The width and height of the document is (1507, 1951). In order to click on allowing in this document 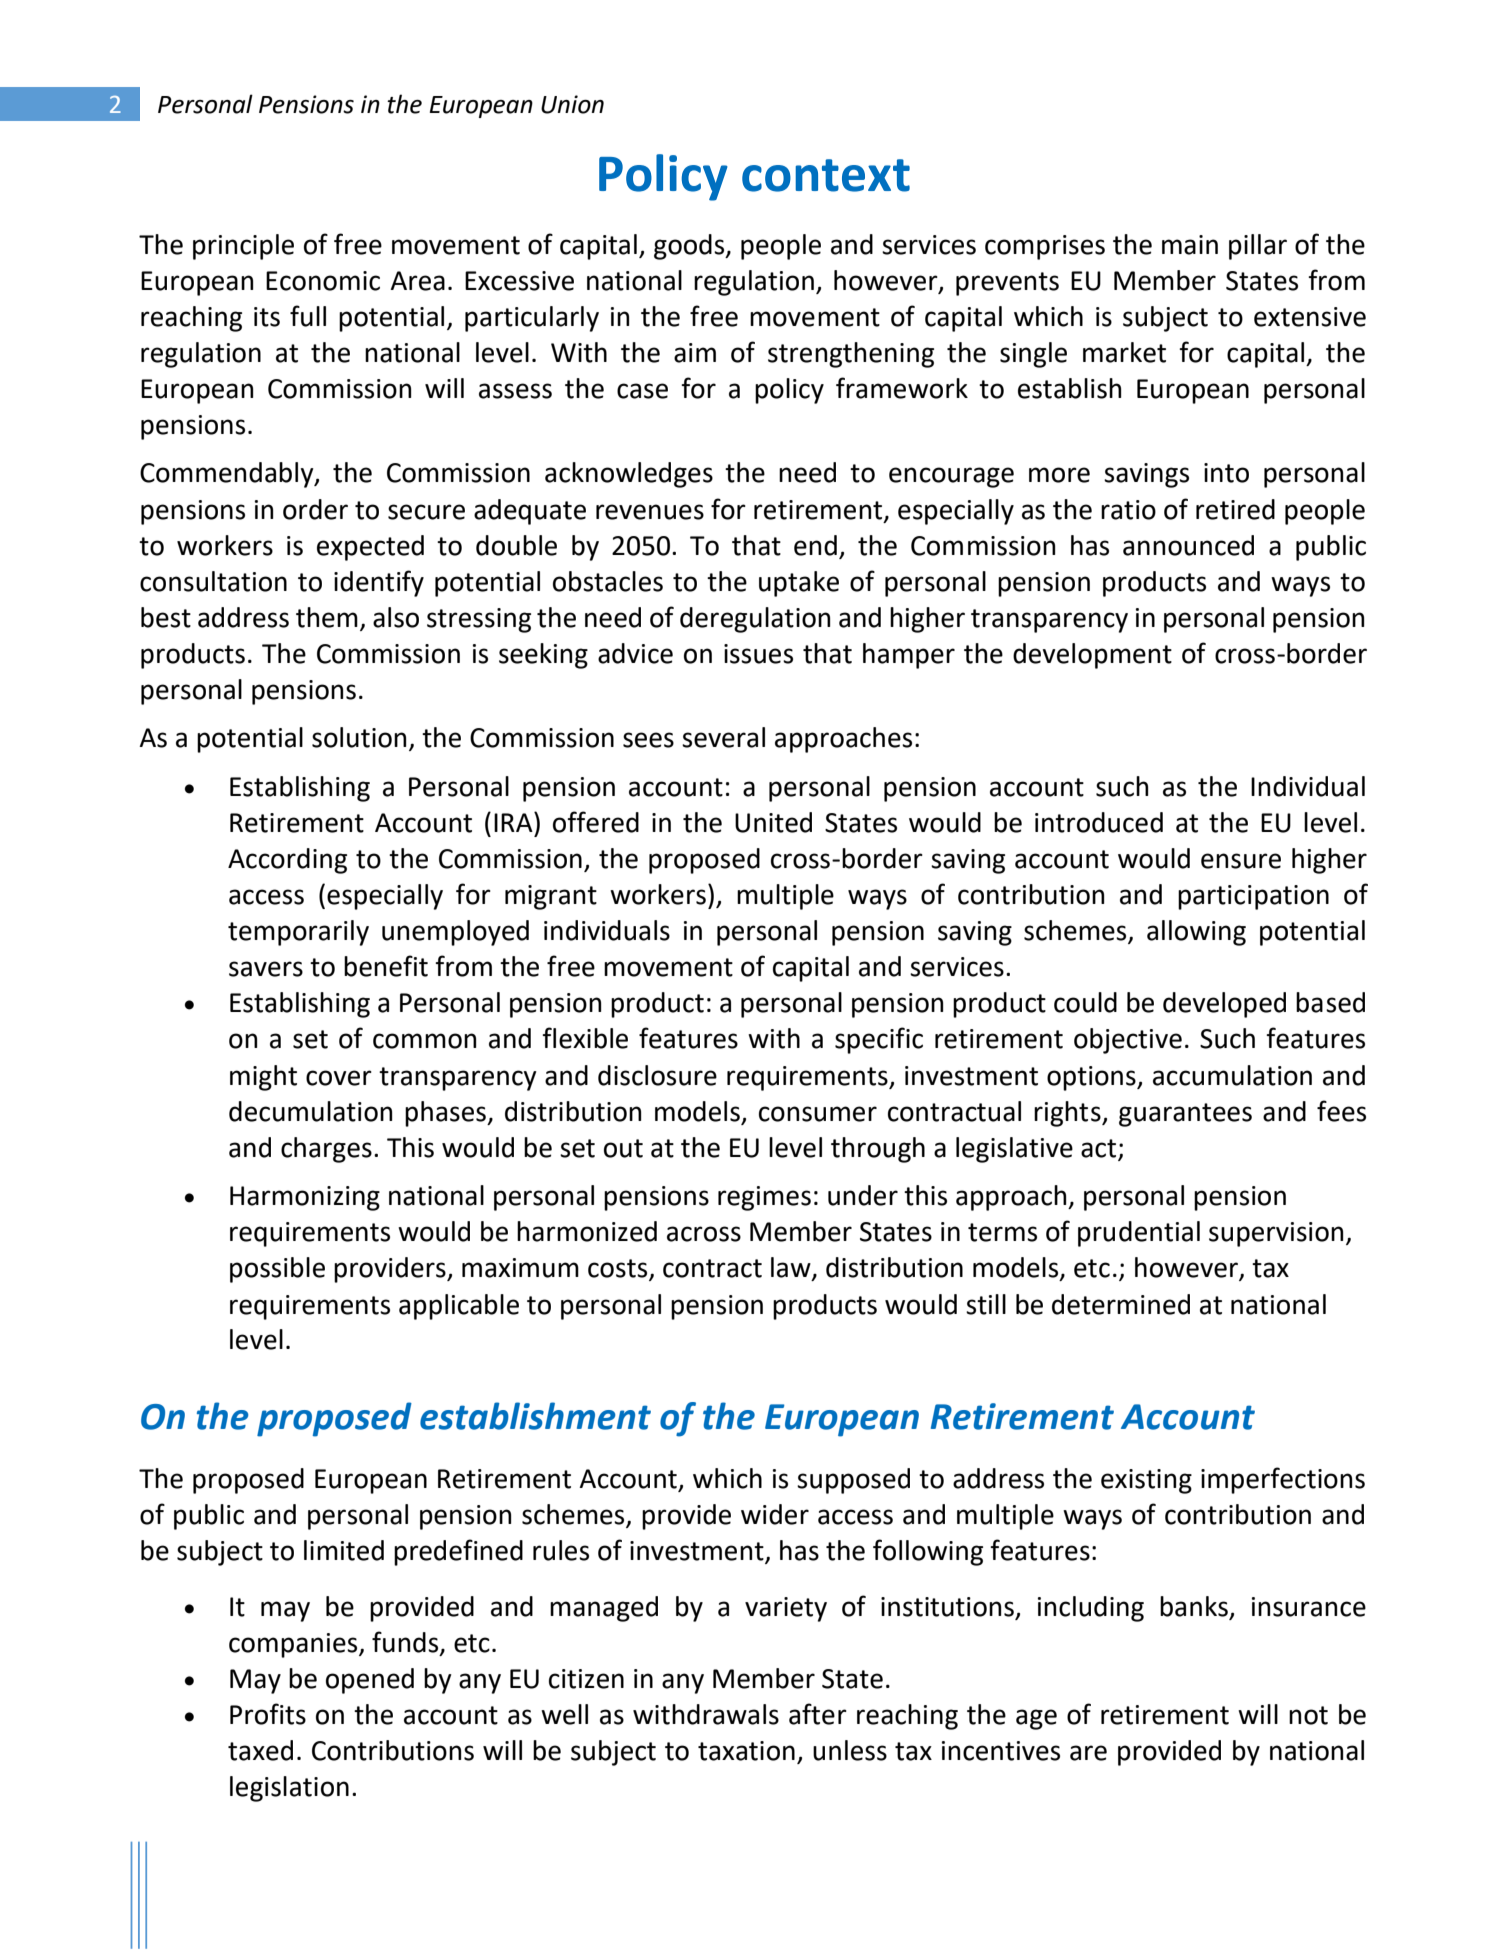, I will do `click(1196, 933)`.
